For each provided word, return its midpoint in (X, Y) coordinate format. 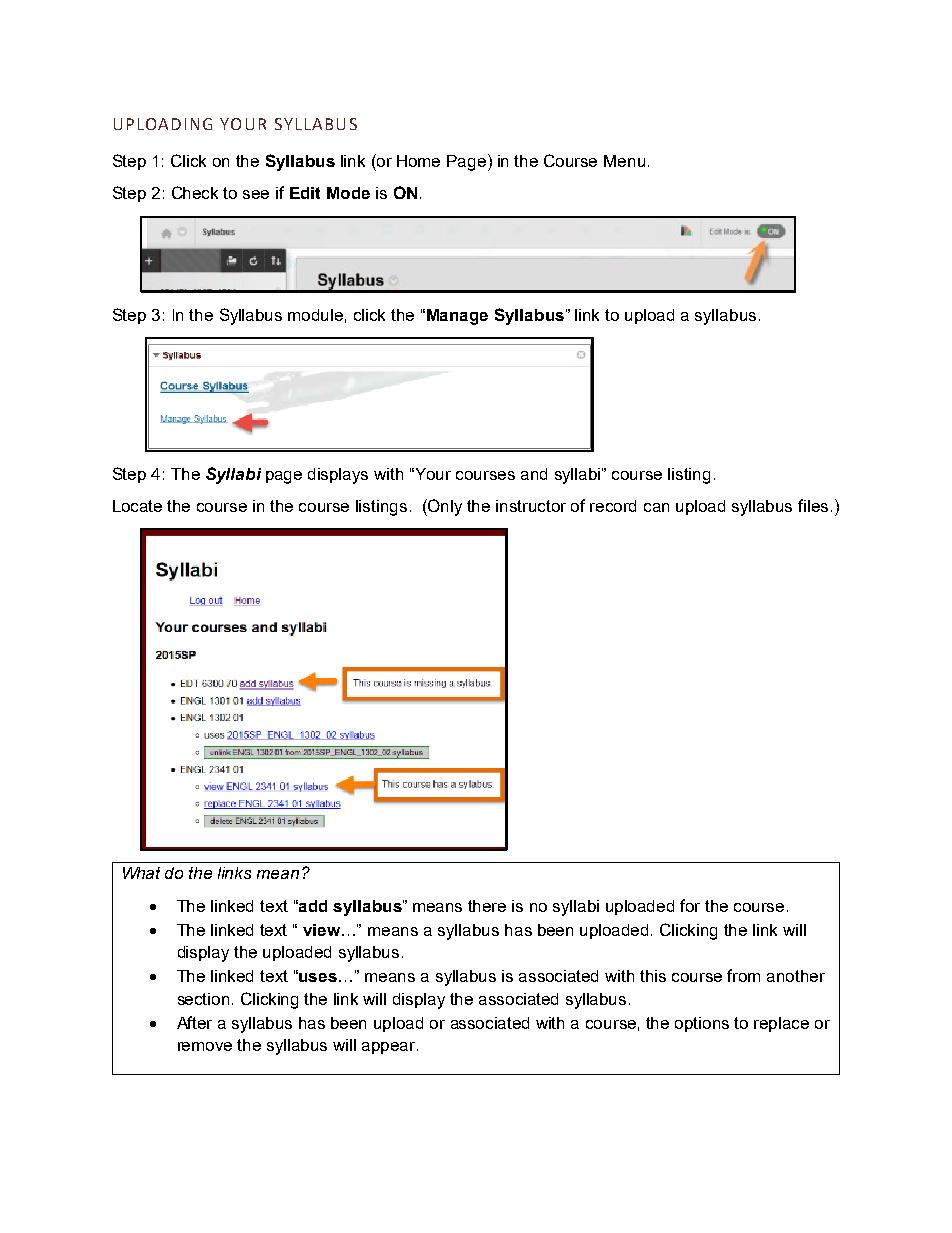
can (656, 507)
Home (418, 161)
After (194, 1022)
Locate (137, 506)
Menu (624, 161)
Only (444, 507)
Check (195, 192)
